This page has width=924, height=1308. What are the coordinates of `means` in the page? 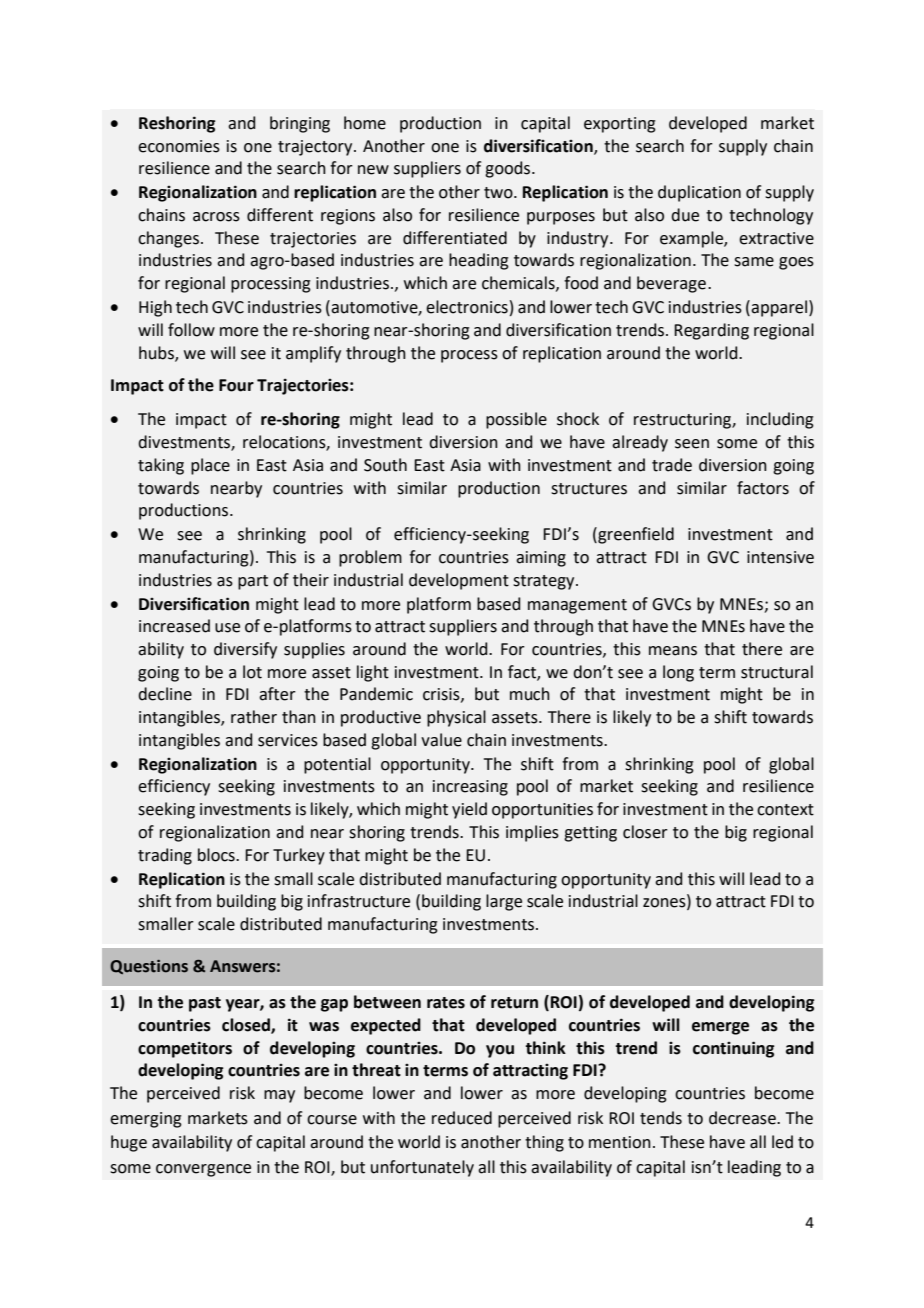 It's located at (673, 651).
